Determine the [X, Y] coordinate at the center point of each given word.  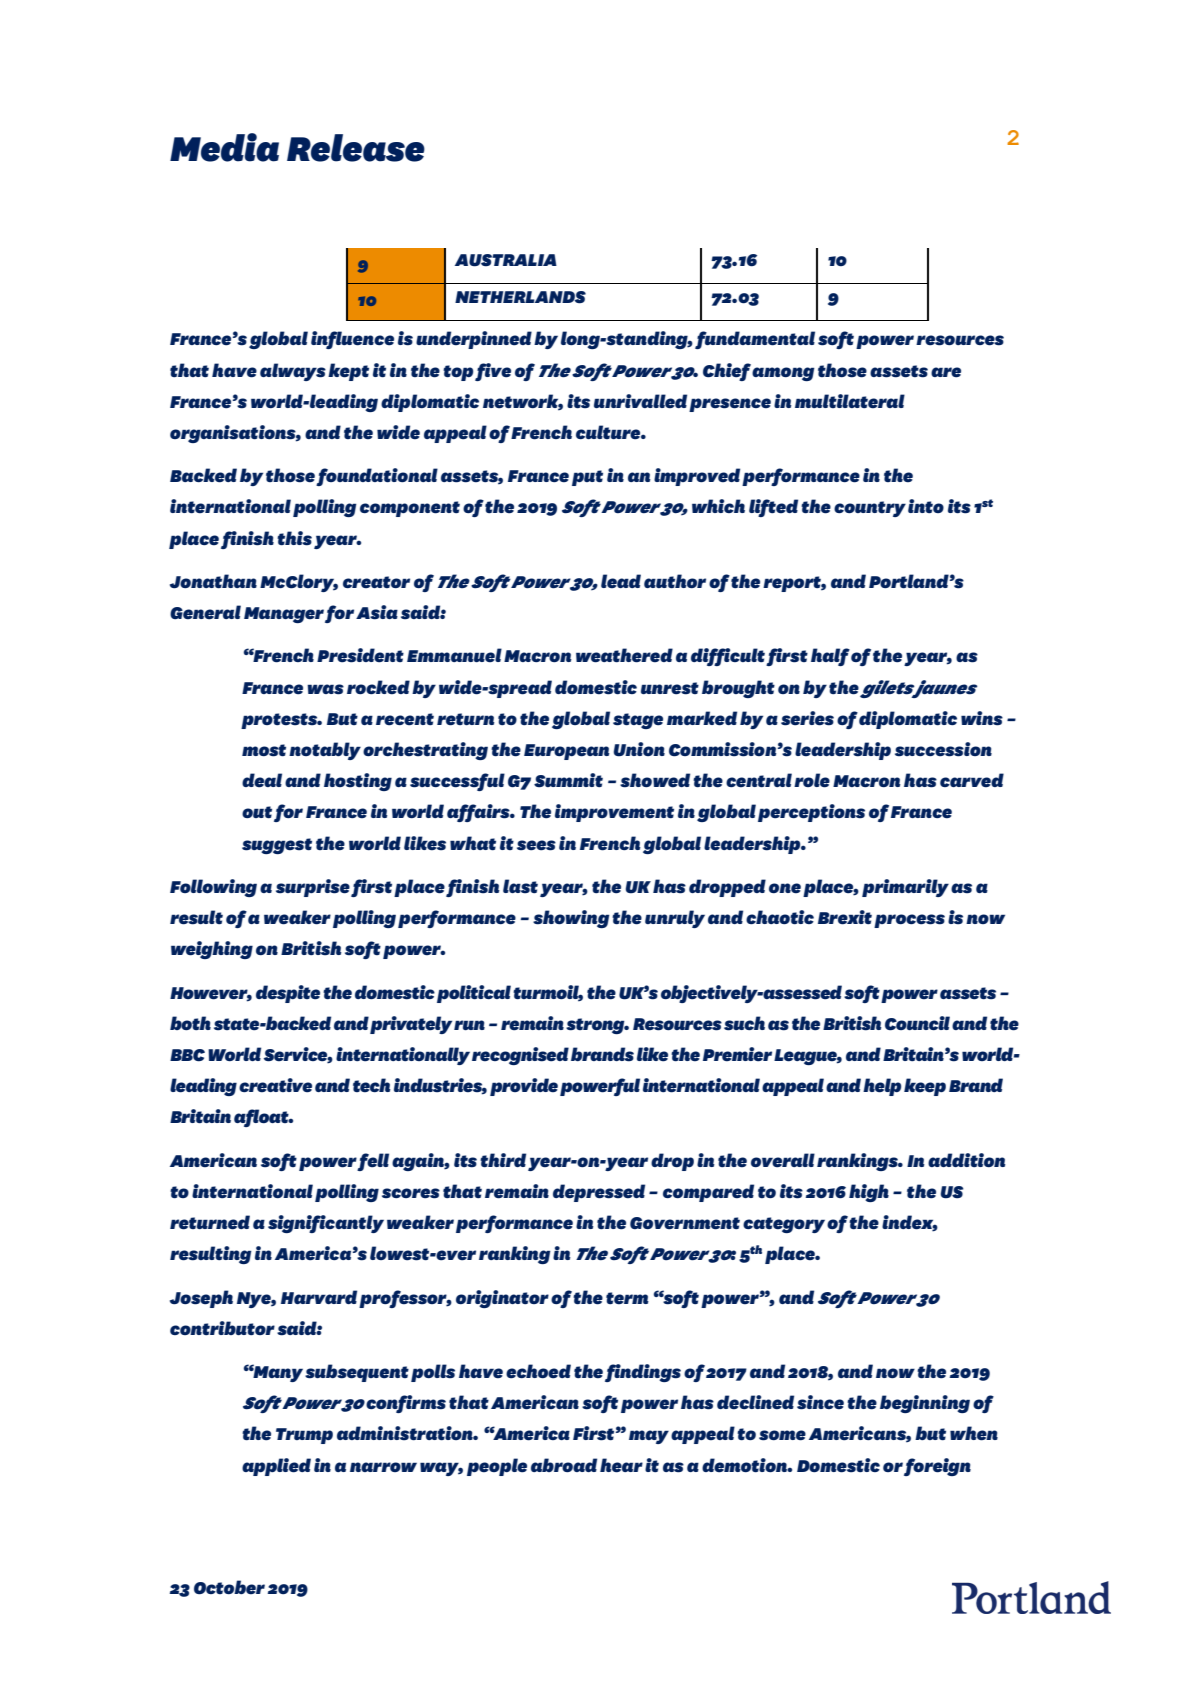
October [229, 1587]
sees [536, 845]
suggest [277, 846]
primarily [905, 888]
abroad [564, 1465]
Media [224, 147]
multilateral [850, 401]
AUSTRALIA [506, 260]
